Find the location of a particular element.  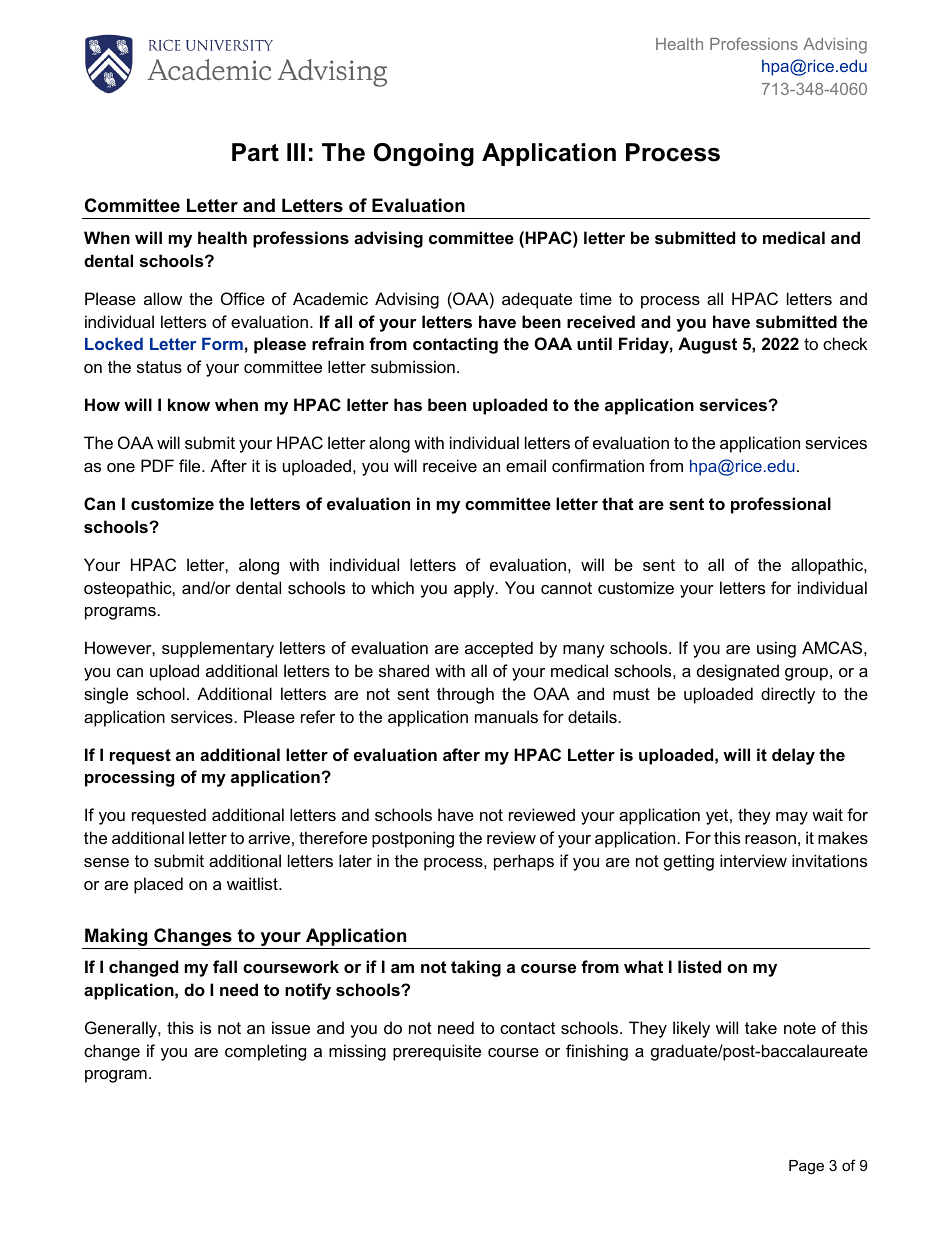

completing is located at coordinates (265, 1052).
